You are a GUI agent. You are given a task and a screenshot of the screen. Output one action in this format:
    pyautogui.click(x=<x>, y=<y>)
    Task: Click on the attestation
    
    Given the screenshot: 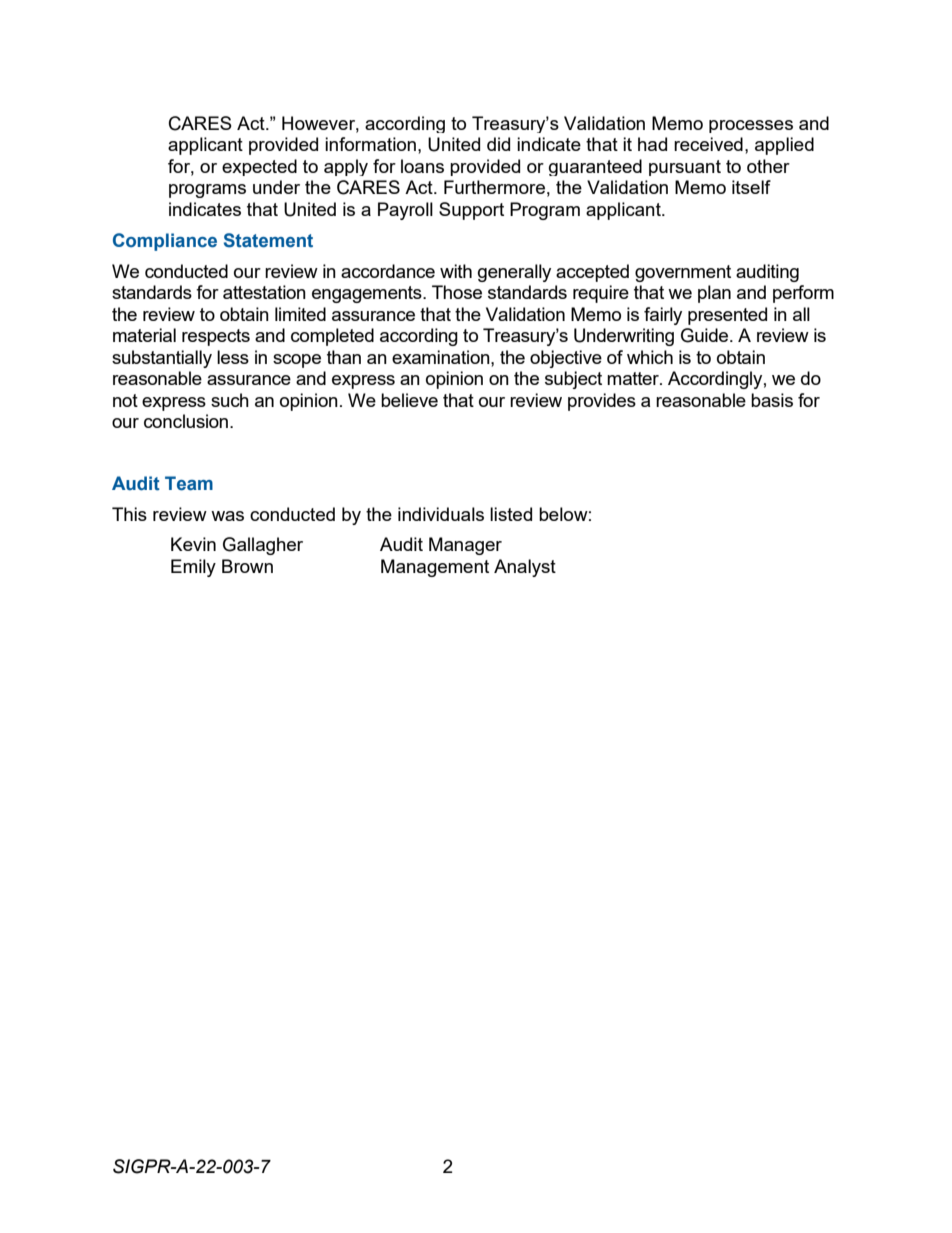 What is the action you would take?
    pyautogui.click(x=264, y=292)
